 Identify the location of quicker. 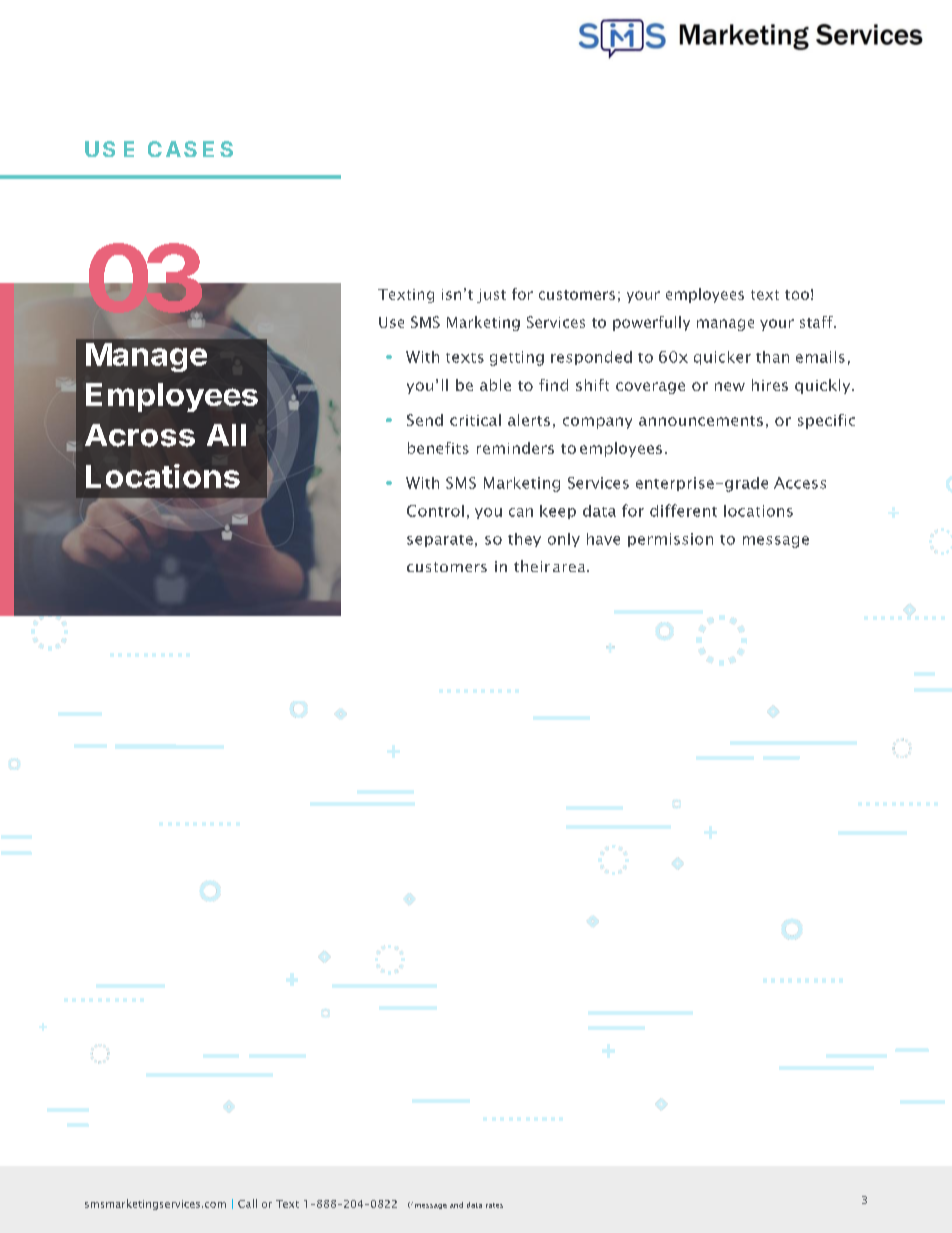
(722, 358).
